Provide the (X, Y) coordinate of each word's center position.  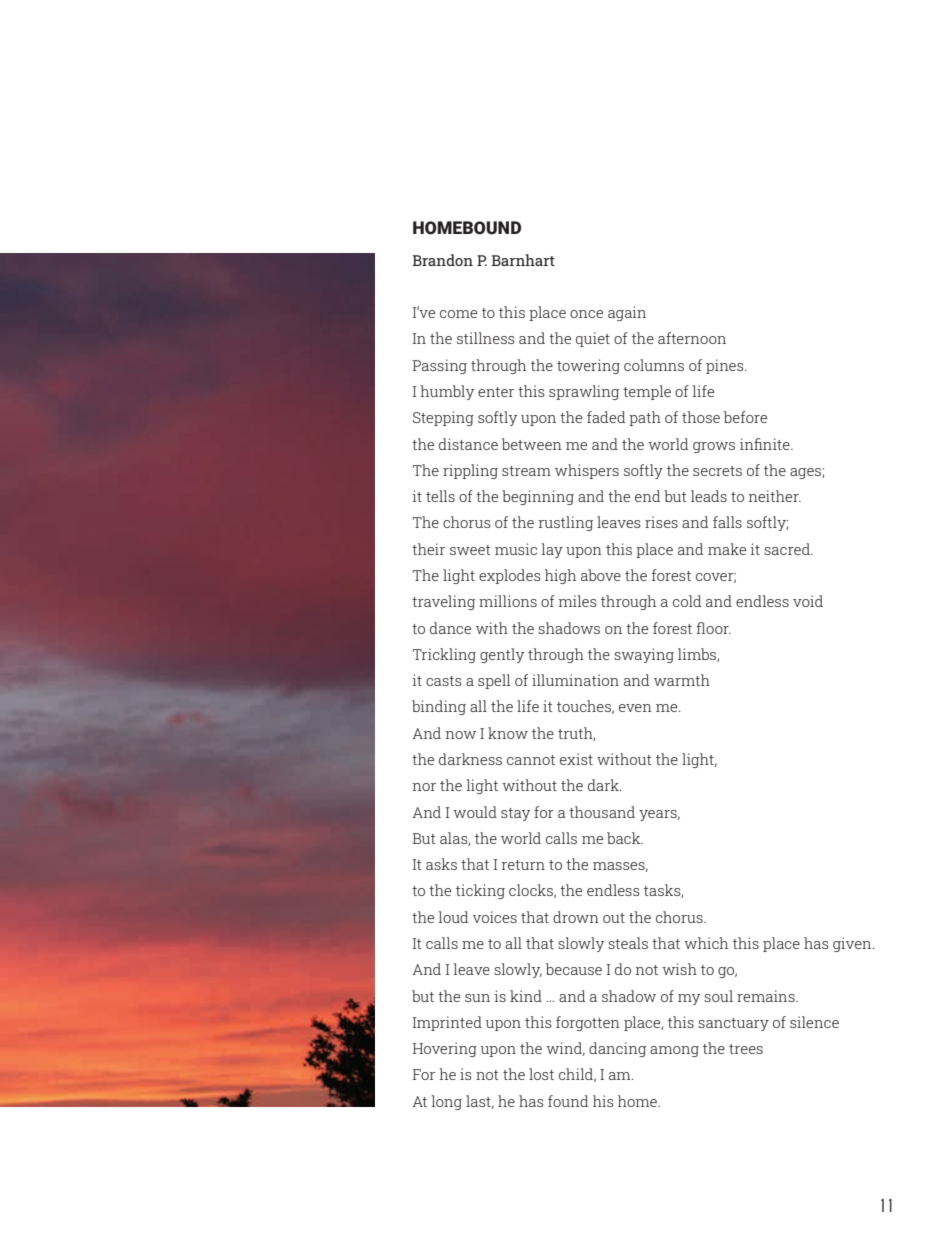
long (447, 1102)
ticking (480, 891)
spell (494, 681)
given (853, 944)
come (458, 314)
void (808, 601)
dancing (617, 1049)
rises (661, 522)
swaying (644, 655)
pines (726, 366)
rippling (470, 471)
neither (775, 496)
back (625, 838)
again (627, 313)
